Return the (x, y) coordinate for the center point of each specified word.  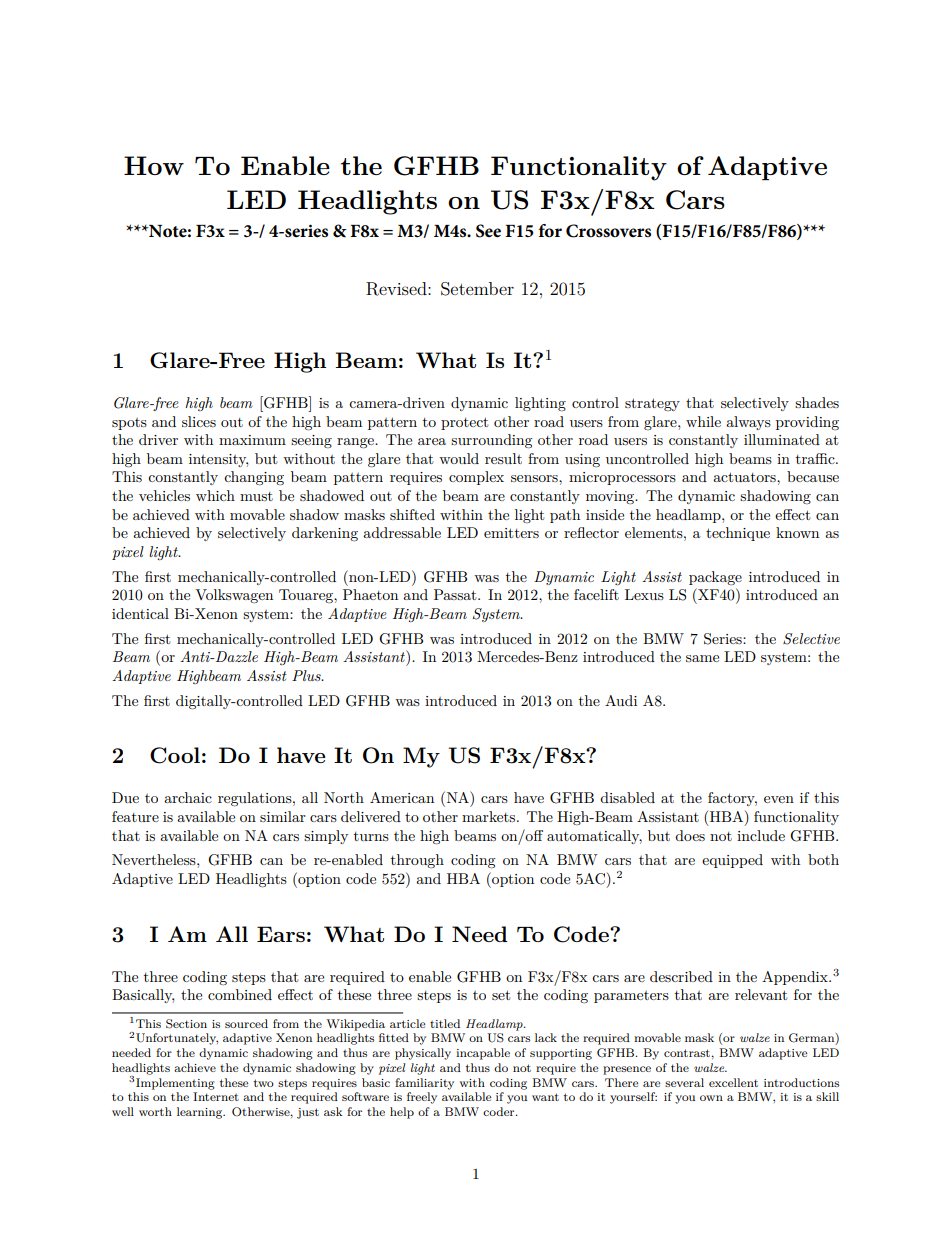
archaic (188, 797)
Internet (216, 1096)
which (215, 495)
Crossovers (608, 231)
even (779, 799)
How (154, 165)
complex (476, 478)
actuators (745, 477)
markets (490, 816)
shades (817, 402)
